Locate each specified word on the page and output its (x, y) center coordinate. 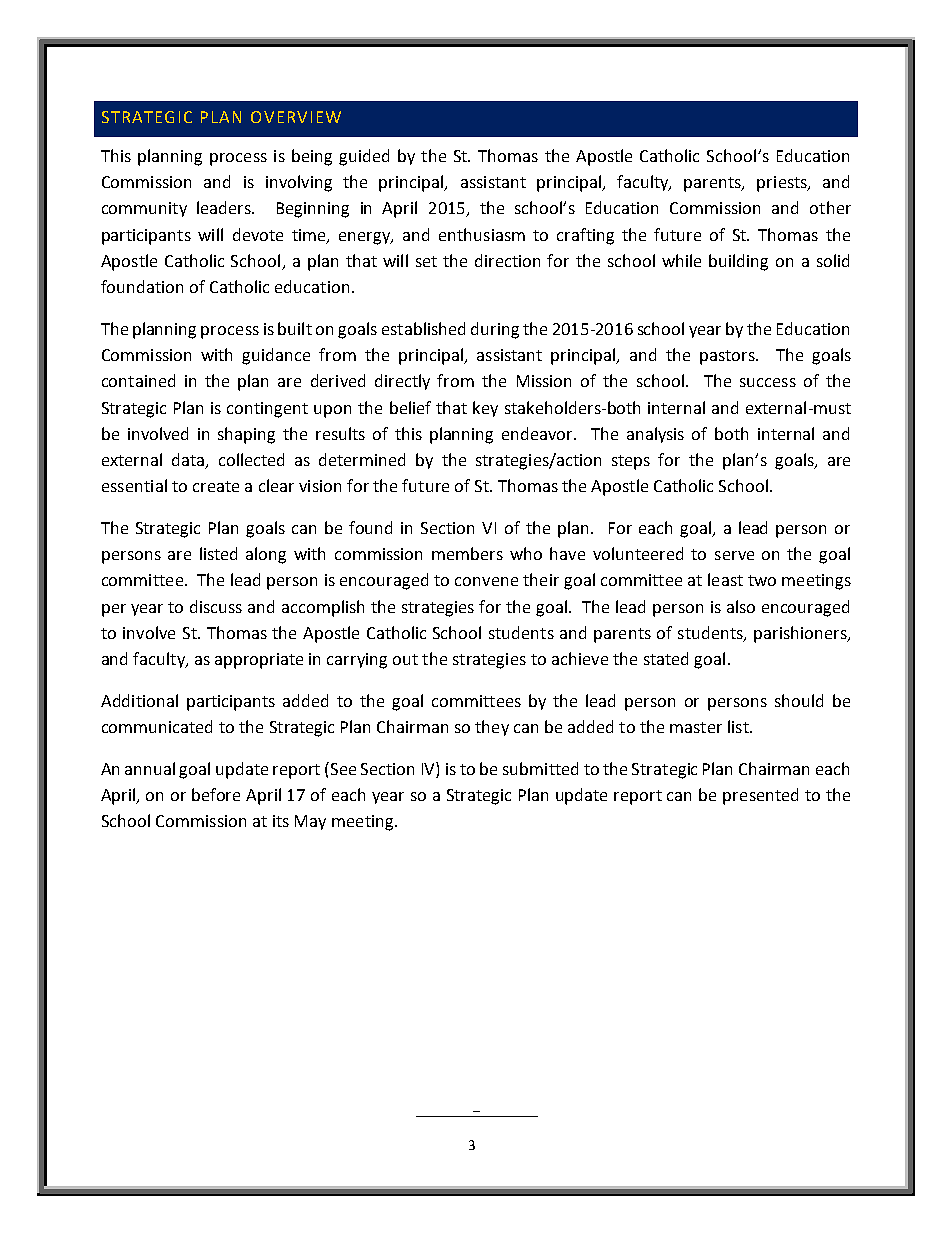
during (495, 330)
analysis (655, 435)
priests (783, 184)
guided (364, 157)
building (738, 262)
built (295, 328)
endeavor (539, 433)
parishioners (801, 634)
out (405, 659)
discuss (216, 606)
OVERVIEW (296, 117)
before (216, 794)
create (216, 486)
